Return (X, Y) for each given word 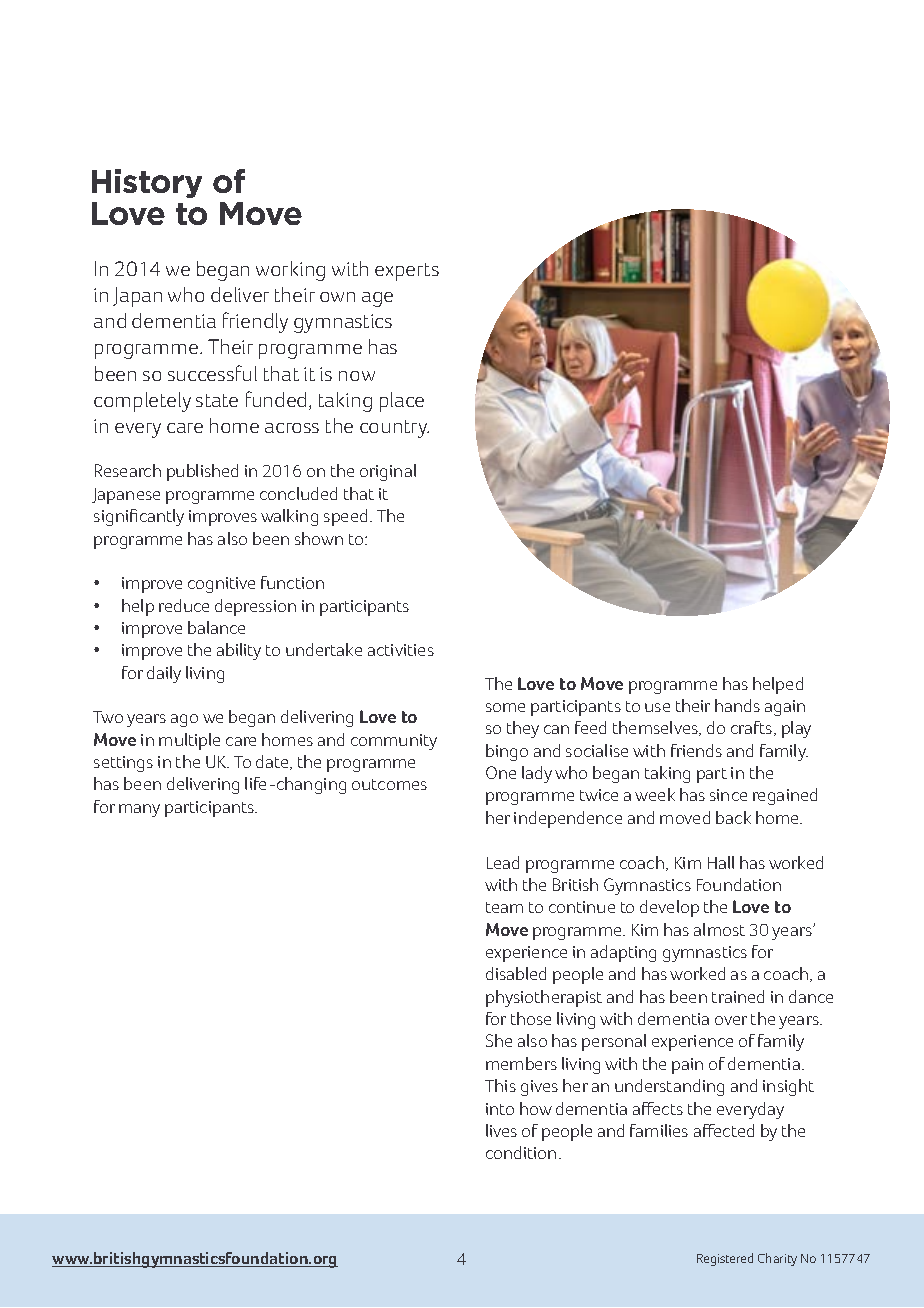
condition (521, 1152)
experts (407, 272)
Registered (725, 1259)
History (147, 183)
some (505, 707)
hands (737, 705)
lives (501, 1130)
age (377, 299)
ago (184, 720)
